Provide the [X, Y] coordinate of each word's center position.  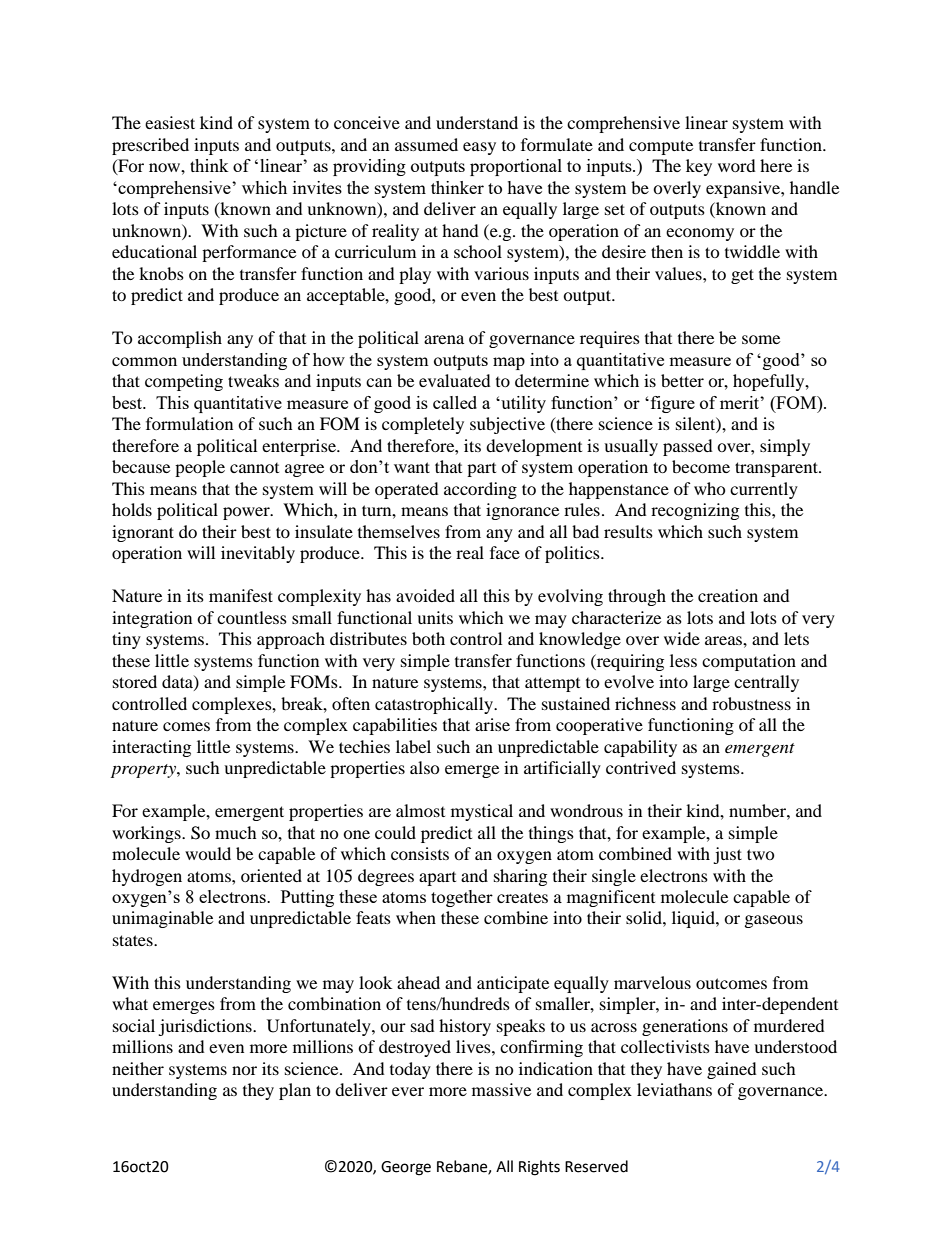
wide [682, 638]
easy [479, 148]
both [428, 638]
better [682, 380]
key [699, 167]
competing [184, 382]
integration [152, 619]
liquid [694, 919]
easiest [170, 122]
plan [295, 1091]
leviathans [674, 1089]
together [462, 898]
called [455, 402]
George [406, 1168]
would [208, 853]
